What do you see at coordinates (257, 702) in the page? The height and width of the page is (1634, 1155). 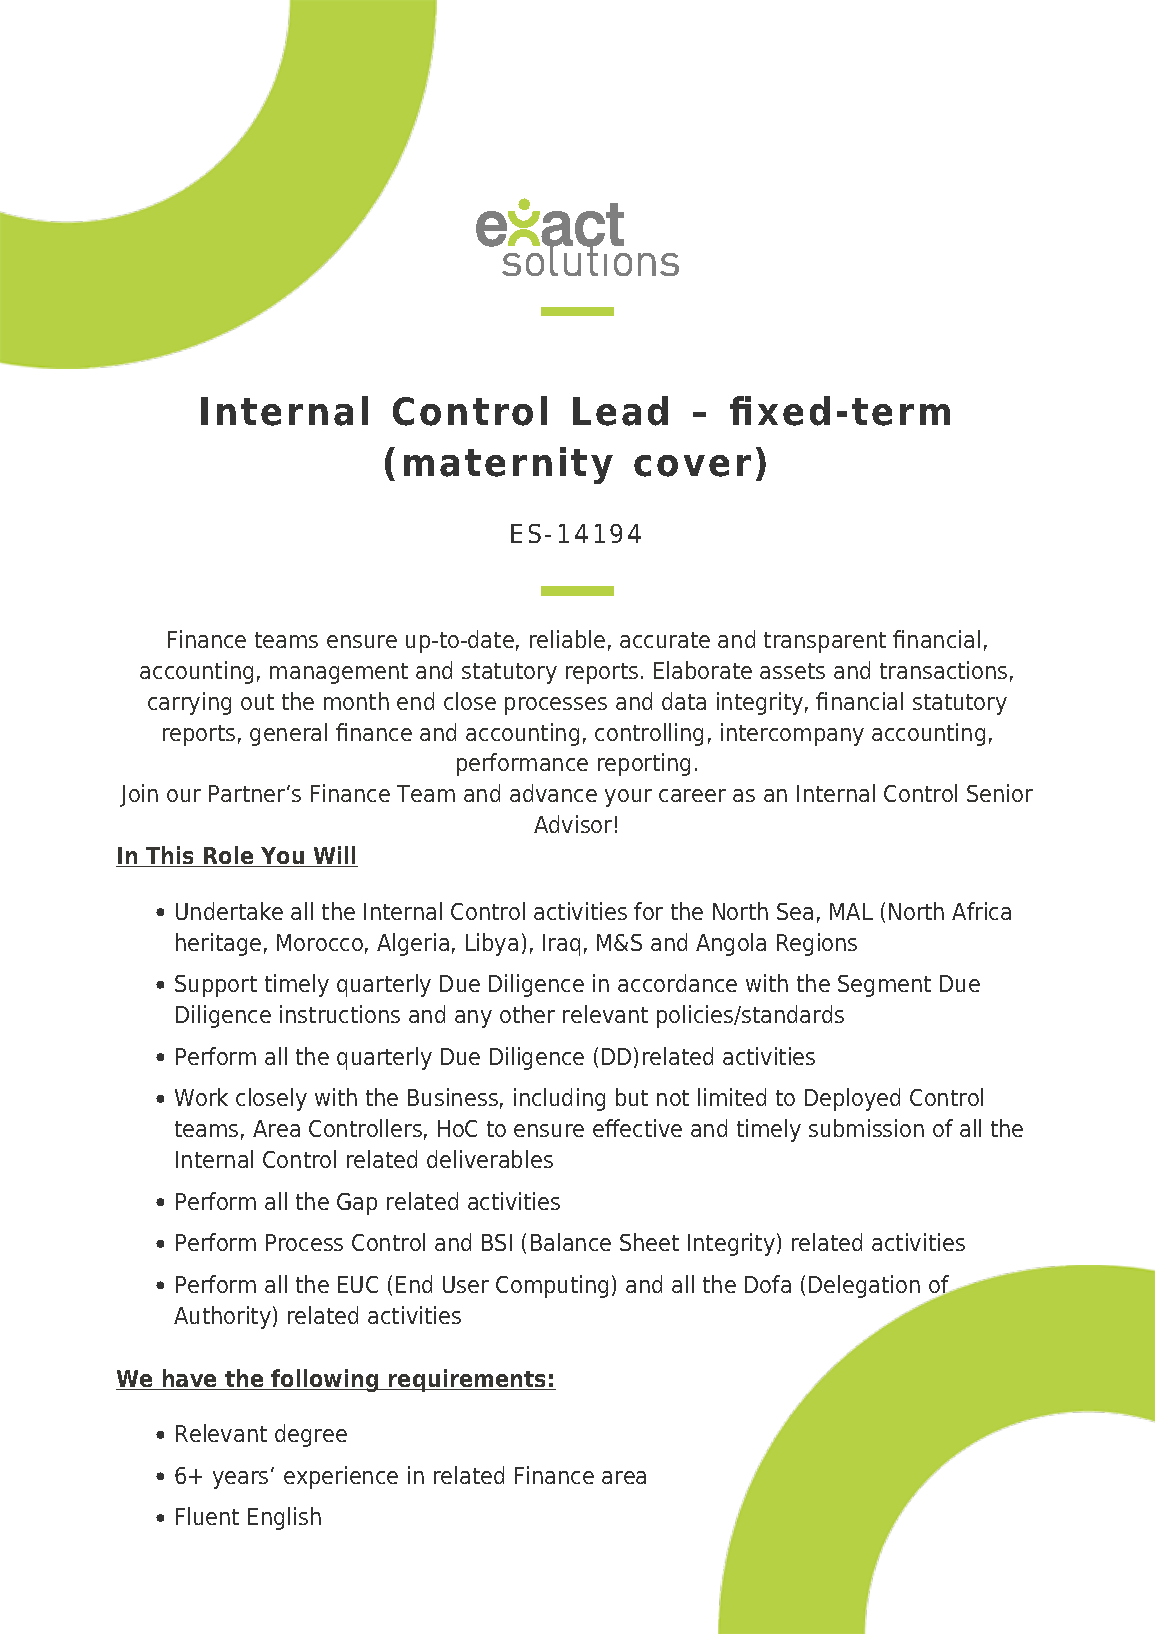 I see `out` at bounding box center [257, 702].
